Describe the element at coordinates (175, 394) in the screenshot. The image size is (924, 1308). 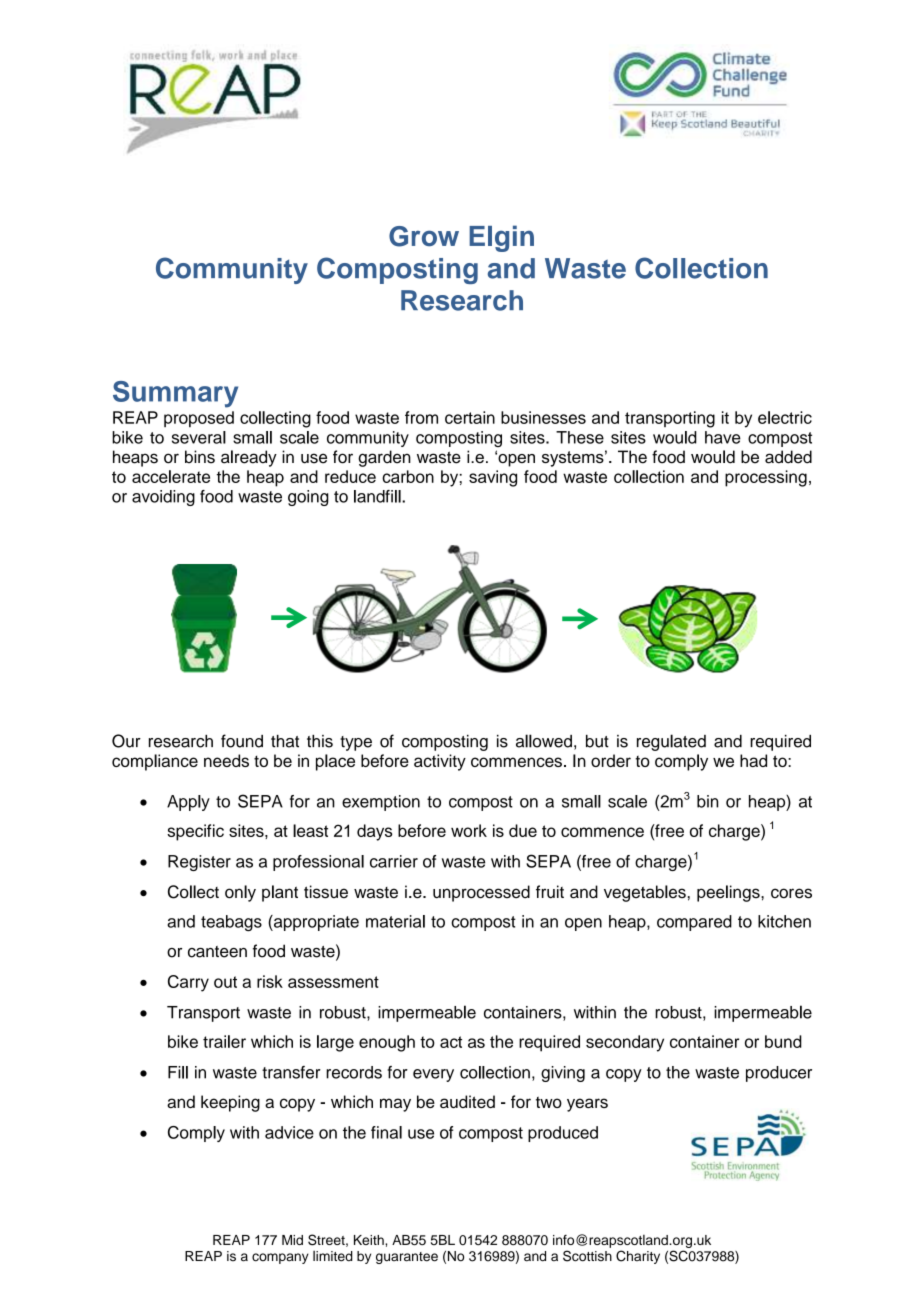
I see `Summary` at that location.
